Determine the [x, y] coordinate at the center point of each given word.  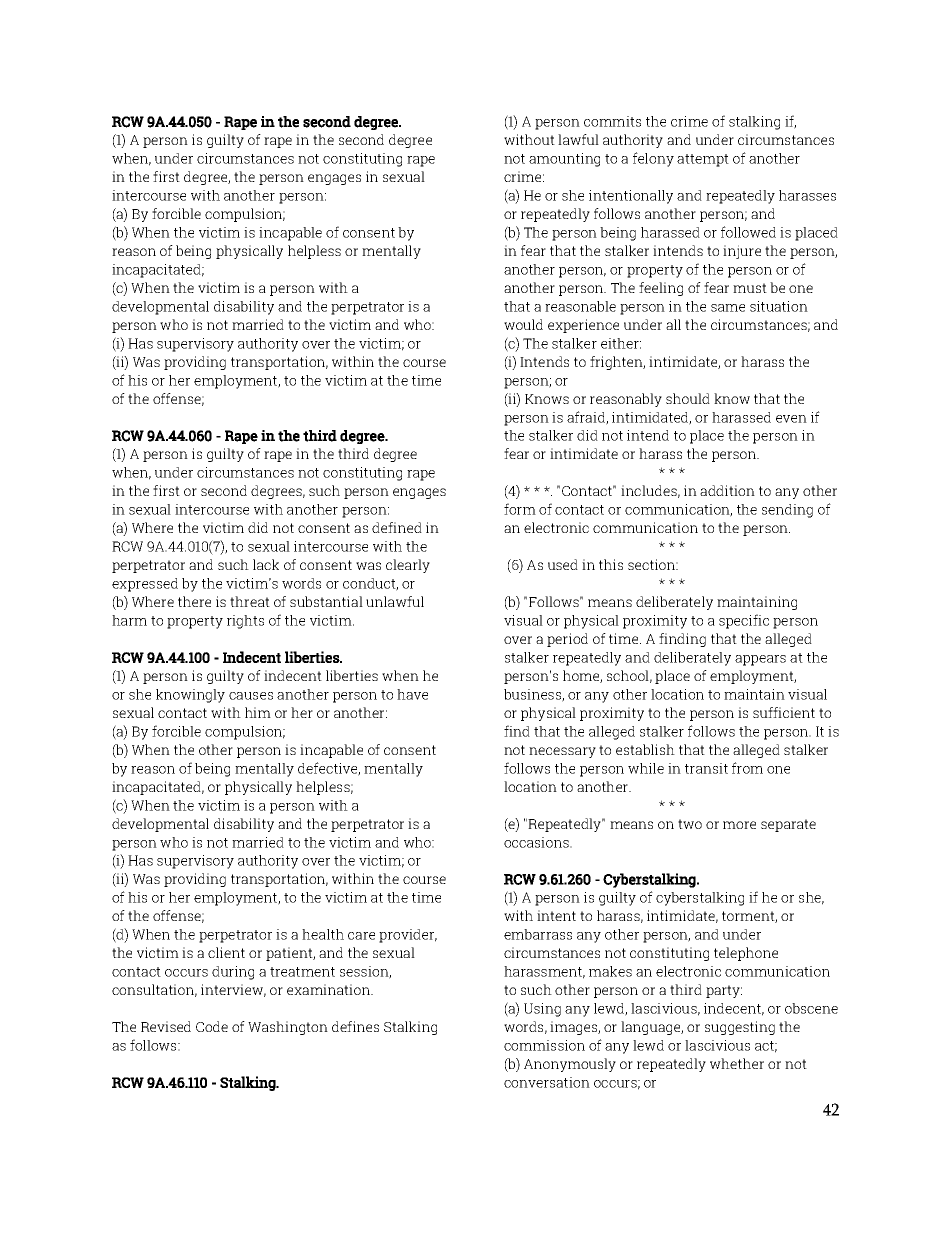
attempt [703, 160]
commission [544, 1045]
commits [612, 121]
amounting [564, 160]
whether [737, 1063]
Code [212, 1026]
